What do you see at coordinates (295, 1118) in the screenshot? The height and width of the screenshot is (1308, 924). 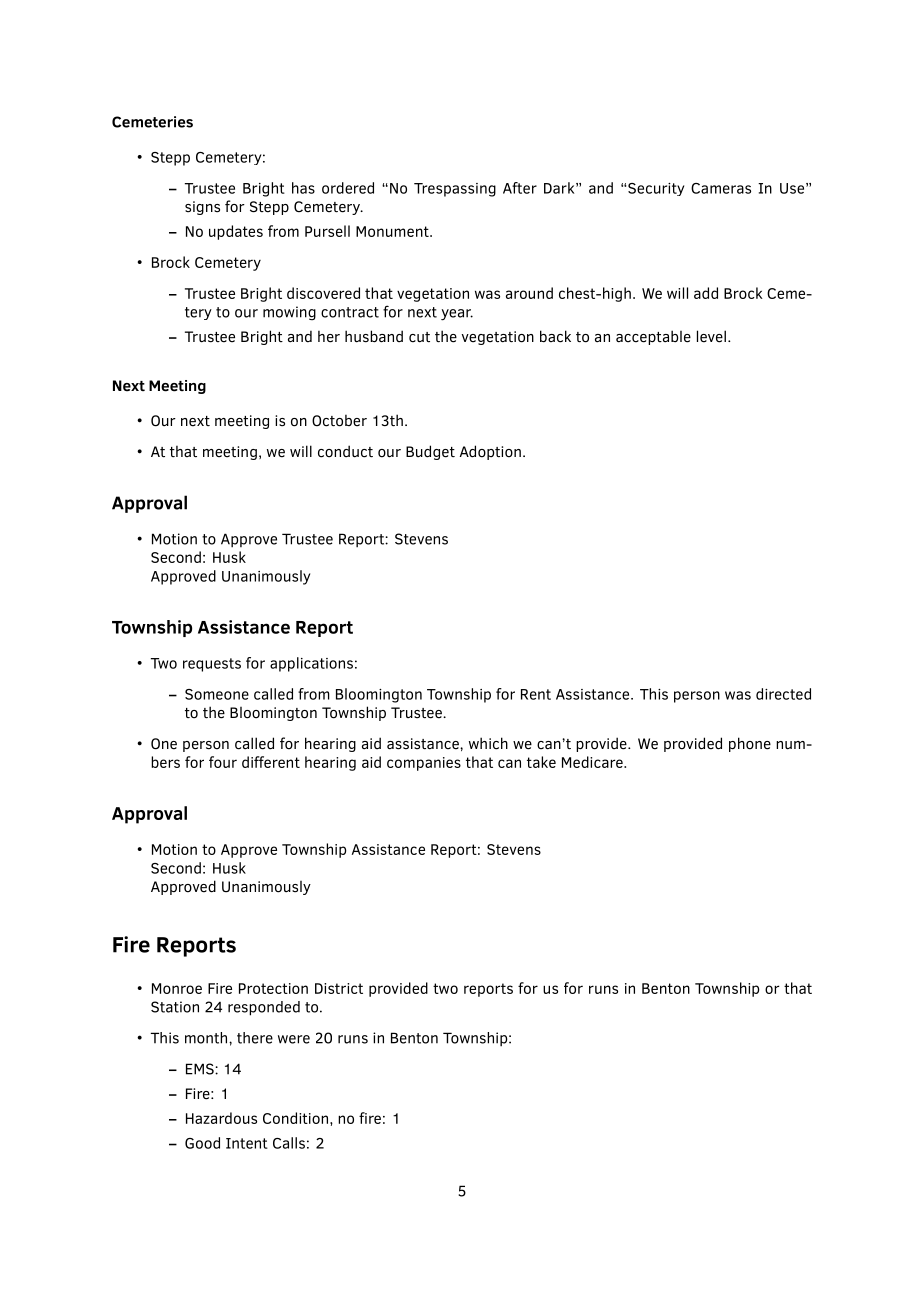 I see `Condition` at bounding box center [295, 1118].
